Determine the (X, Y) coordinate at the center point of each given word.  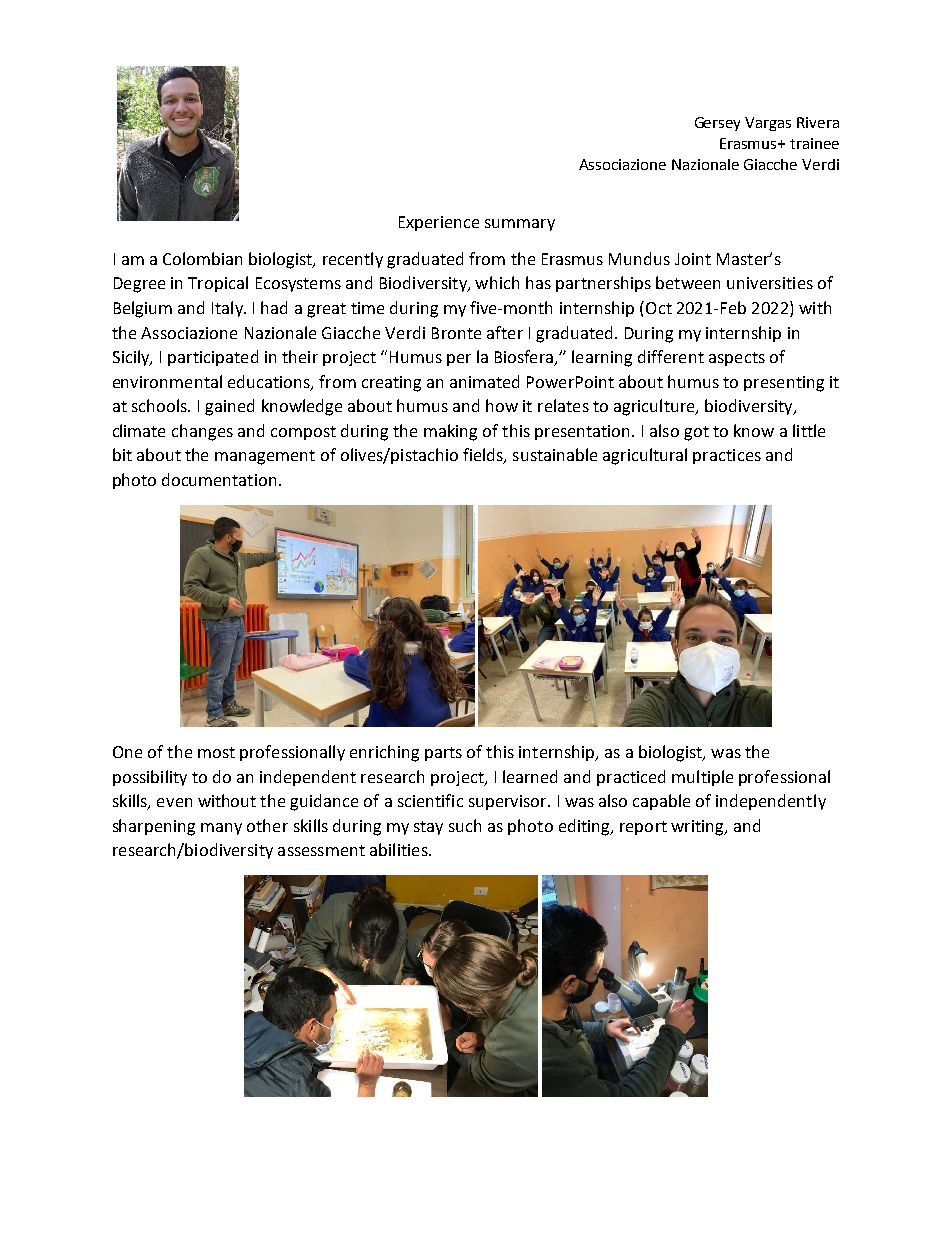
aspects (737, 359)
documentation (221, 479)
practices (727, 456)
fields (484, 456)
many (221, 829)
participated (213, 358)
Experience (439, 223)
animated (484, 381)
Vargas (768, 124)
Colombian (202, 258)
